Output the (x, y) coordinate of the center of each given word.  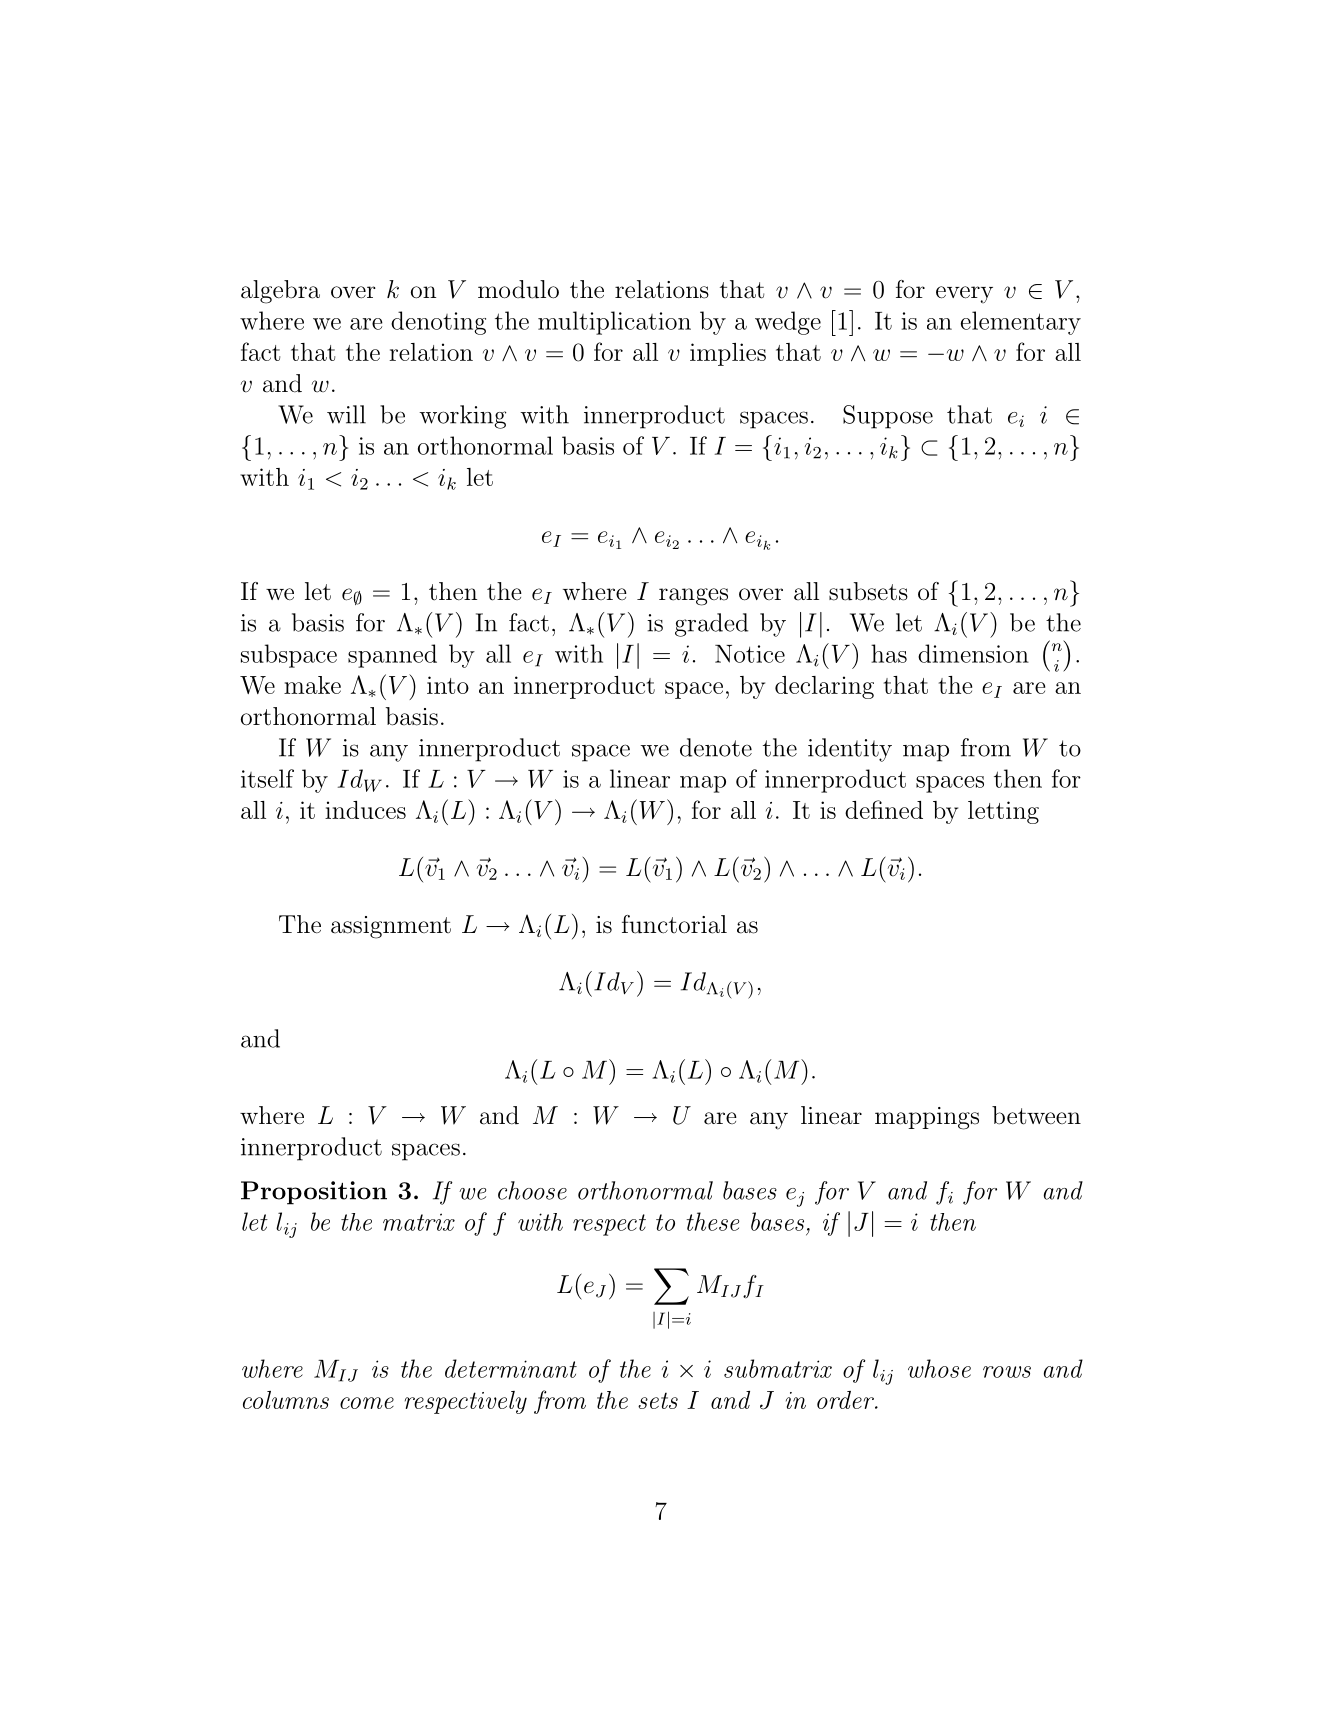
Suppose (888, 417)
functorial (674, 924)
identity (850, 750)
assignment (391, 927)
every (964, 294)
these (712, 1221)
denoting (438, 323)
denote (716, 747)
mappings (927, 1118)
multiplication (614, 323)
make (312, 685)
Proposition (314, 1193)
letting (1003, 812)
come (367, 1403)
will (346, 414)
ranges (693, 597)
